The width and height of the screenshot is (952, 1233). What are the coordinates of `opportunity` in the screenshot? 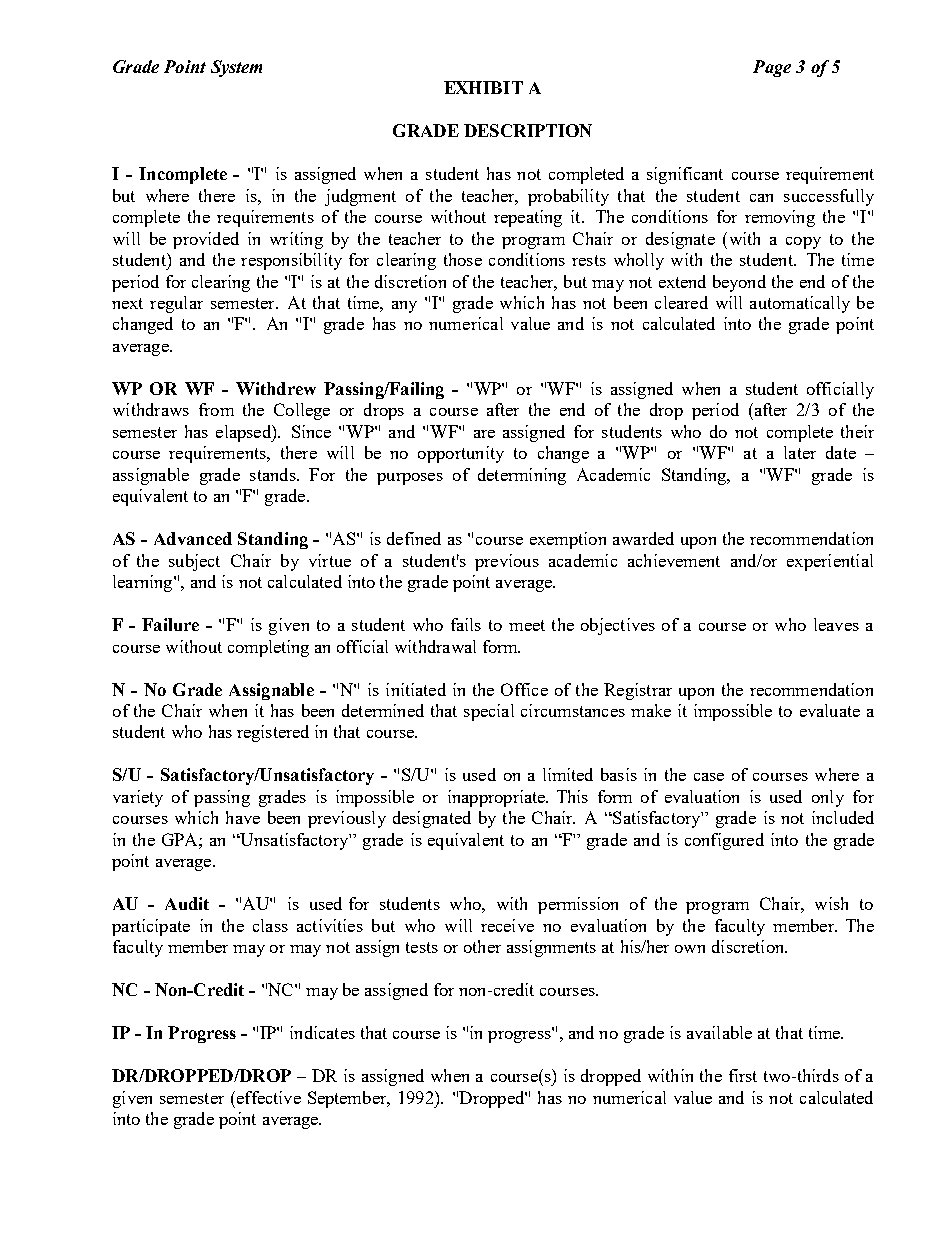 It's located at (461, 454).
